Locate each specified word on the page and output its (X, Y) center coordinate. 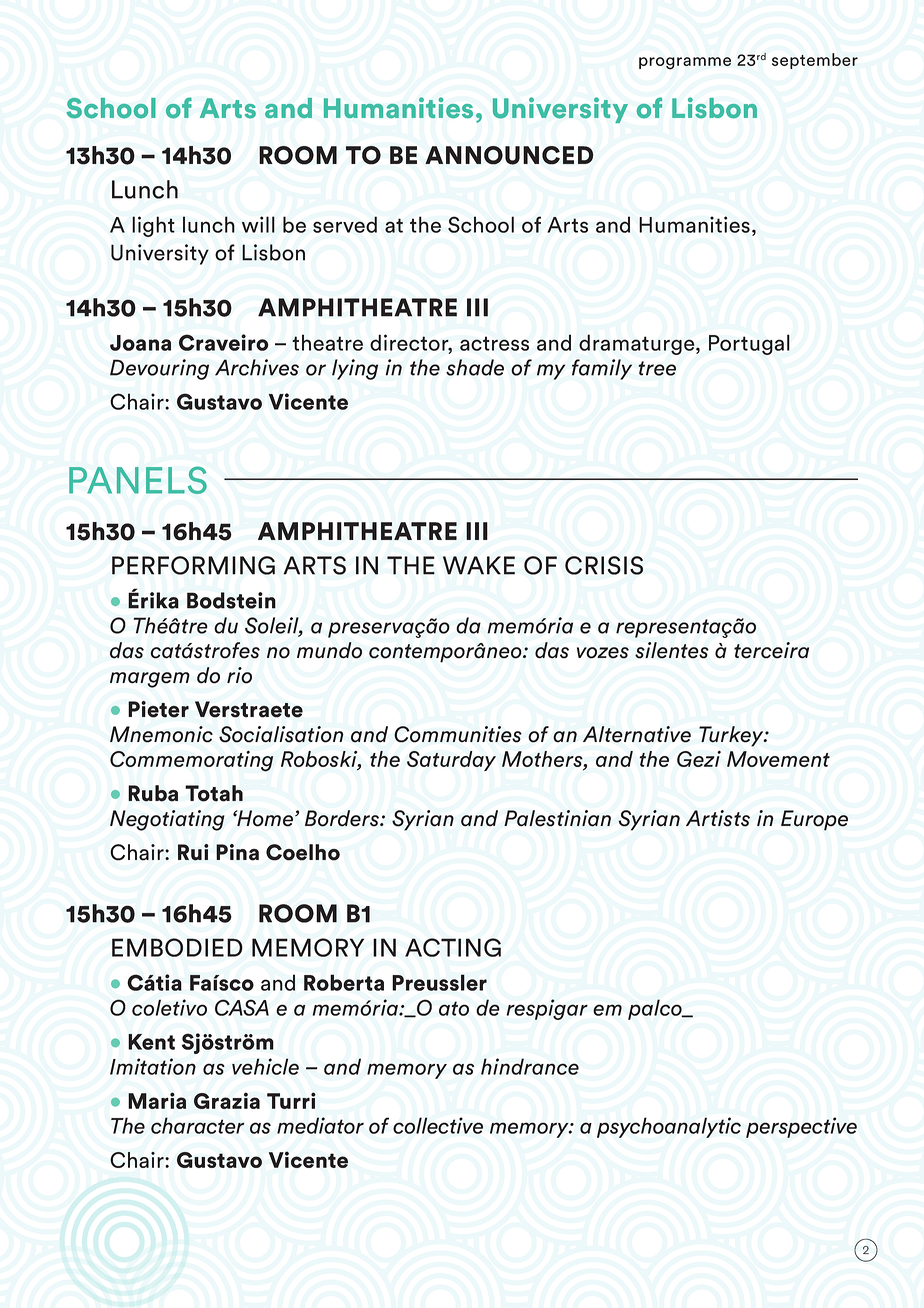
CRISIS (604, 565)
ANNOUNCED (509, 155)
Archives (257, 367)
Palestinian (557, 818)
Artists (718, 818)
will (258, 224)
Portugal (749, 344)
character (197, 1125)
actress (494, 343)
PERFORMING (193, 565)
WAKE (479, 565)
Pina (237, 852)
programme (685, 63)
